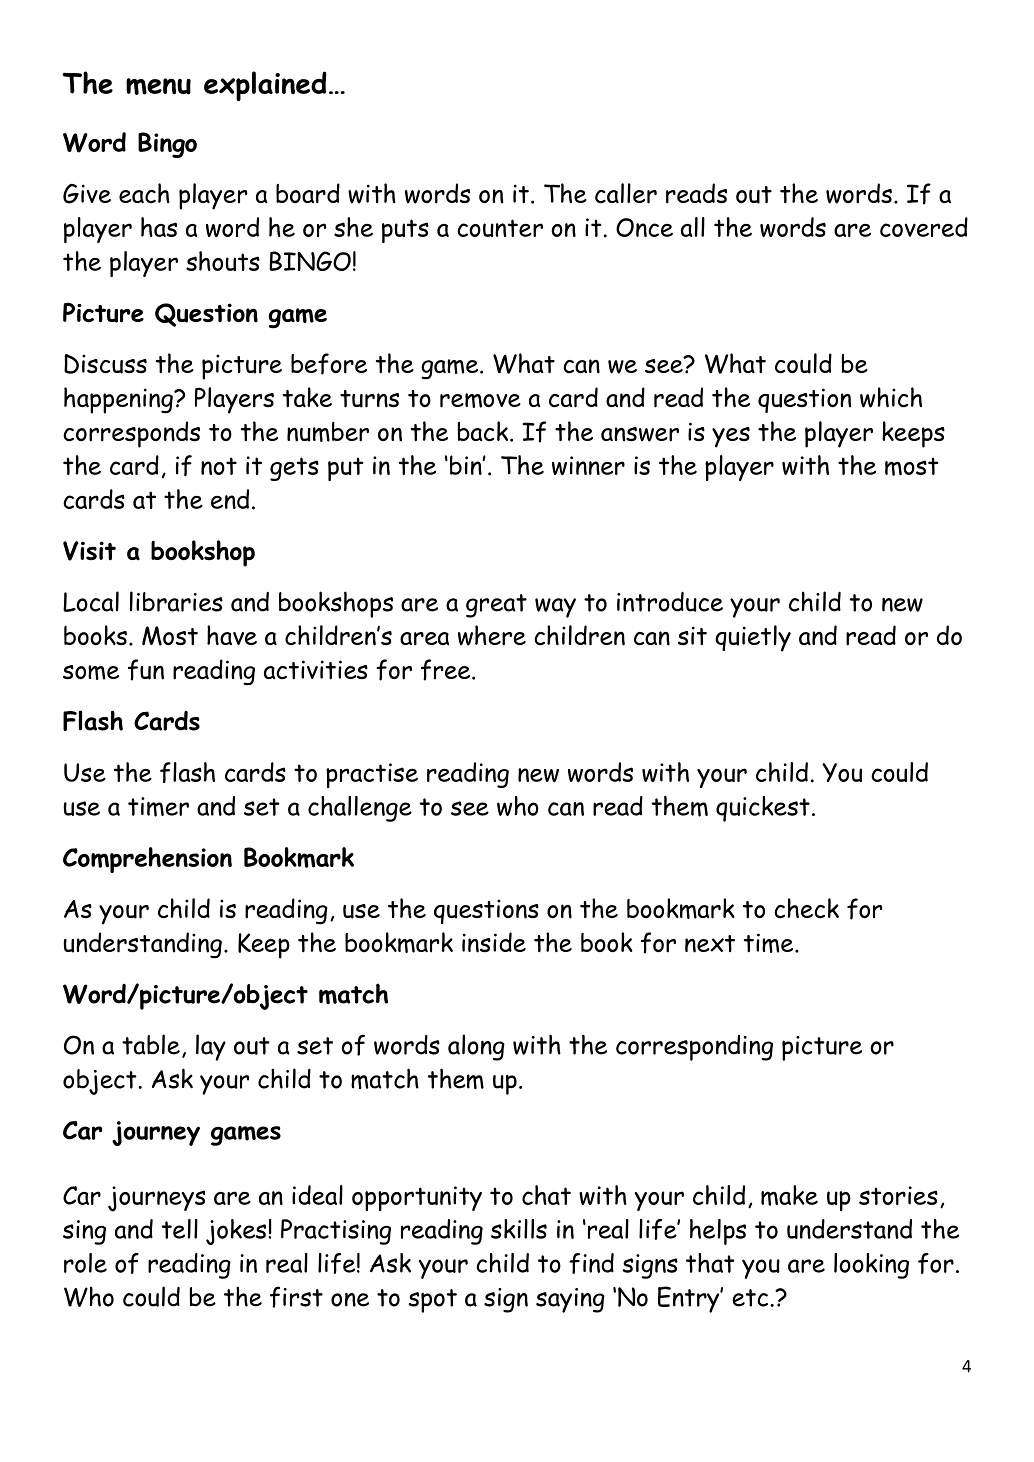  What do you see at coordinates (447, 670) in the screenshot?
I see `free` at bounding box center [447, 670].
